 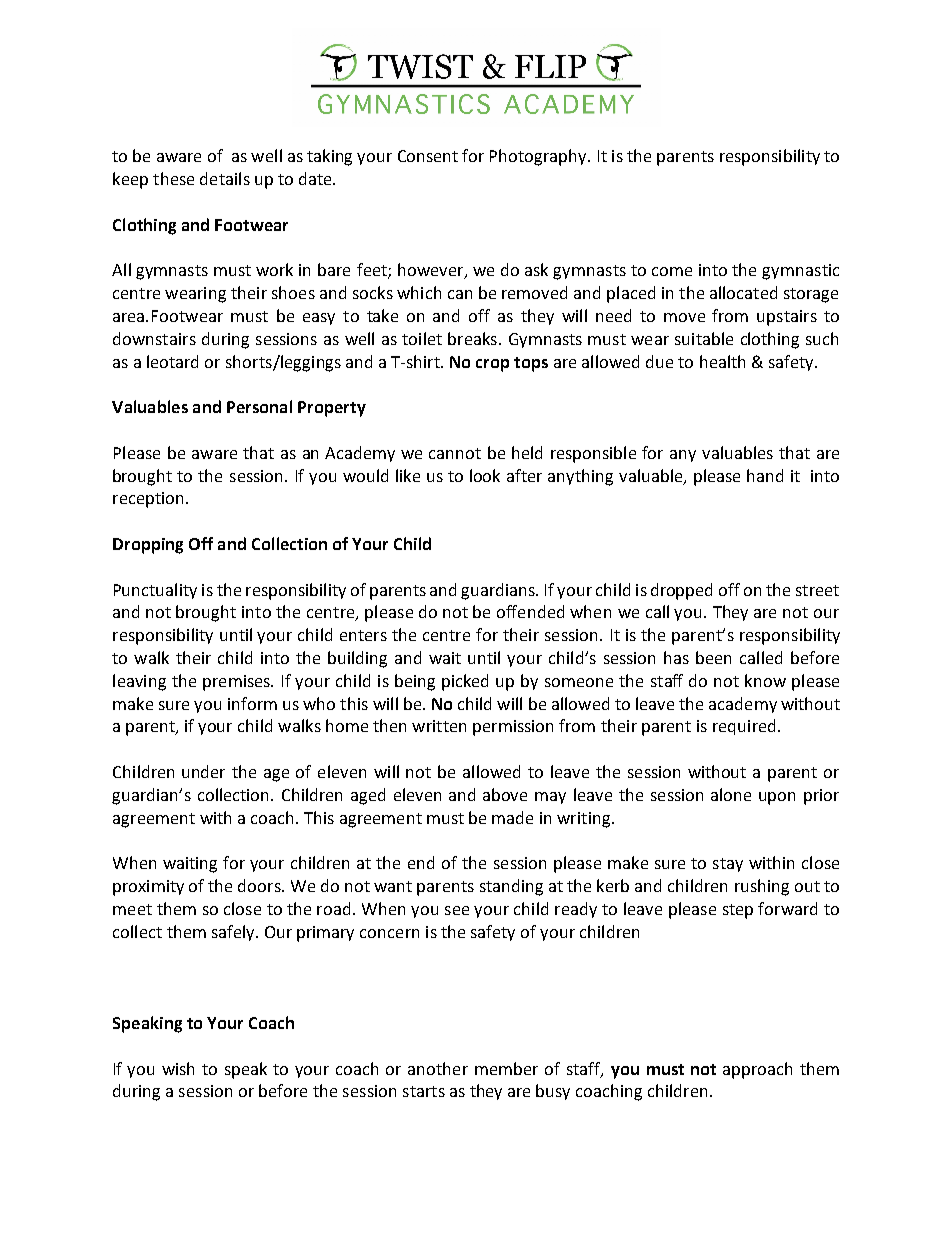 What do you see at coordinates (512, 817) in the screenshot?
I see `made` at bounding box center [512, 817].
